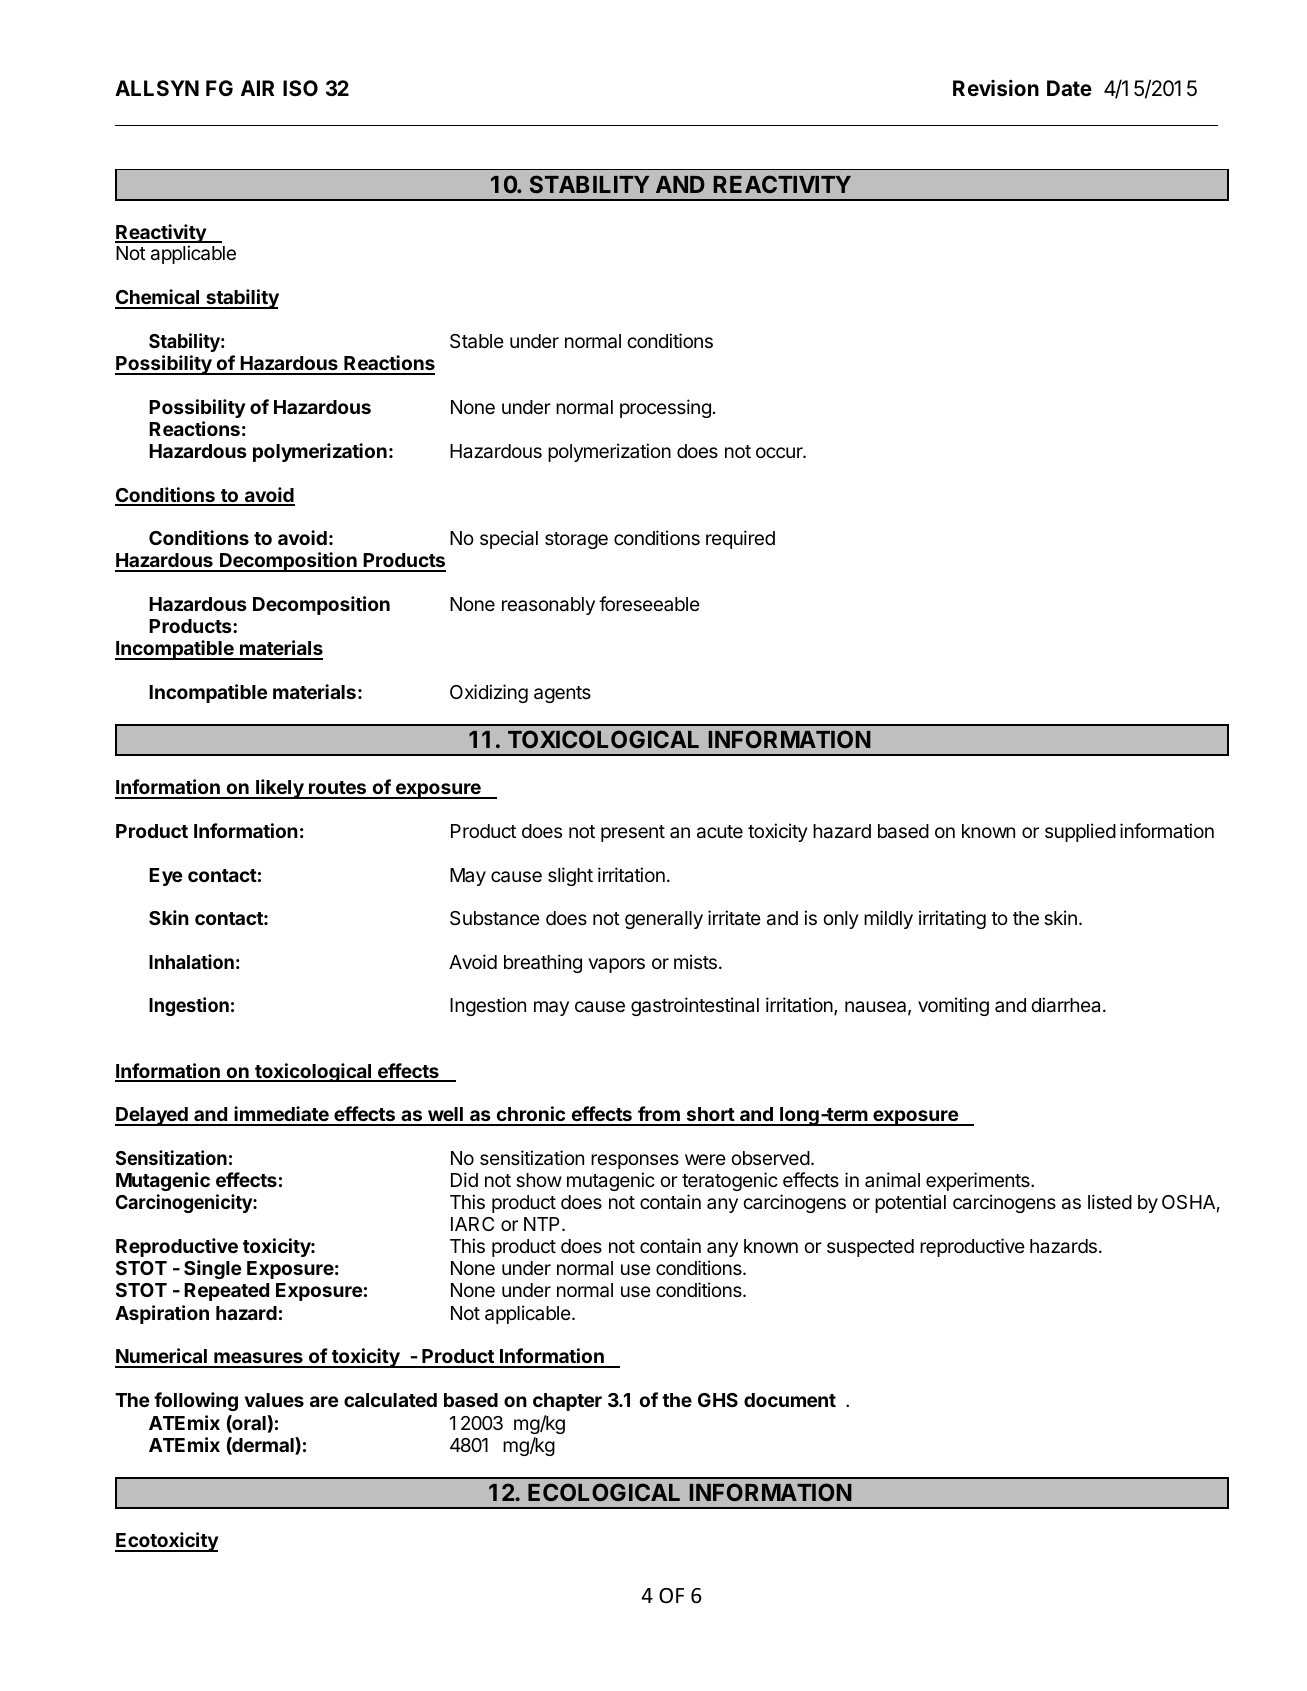  What do you see at coordinates (633, 833) in the document?
I see `present` at bounding box center [633, 833].
